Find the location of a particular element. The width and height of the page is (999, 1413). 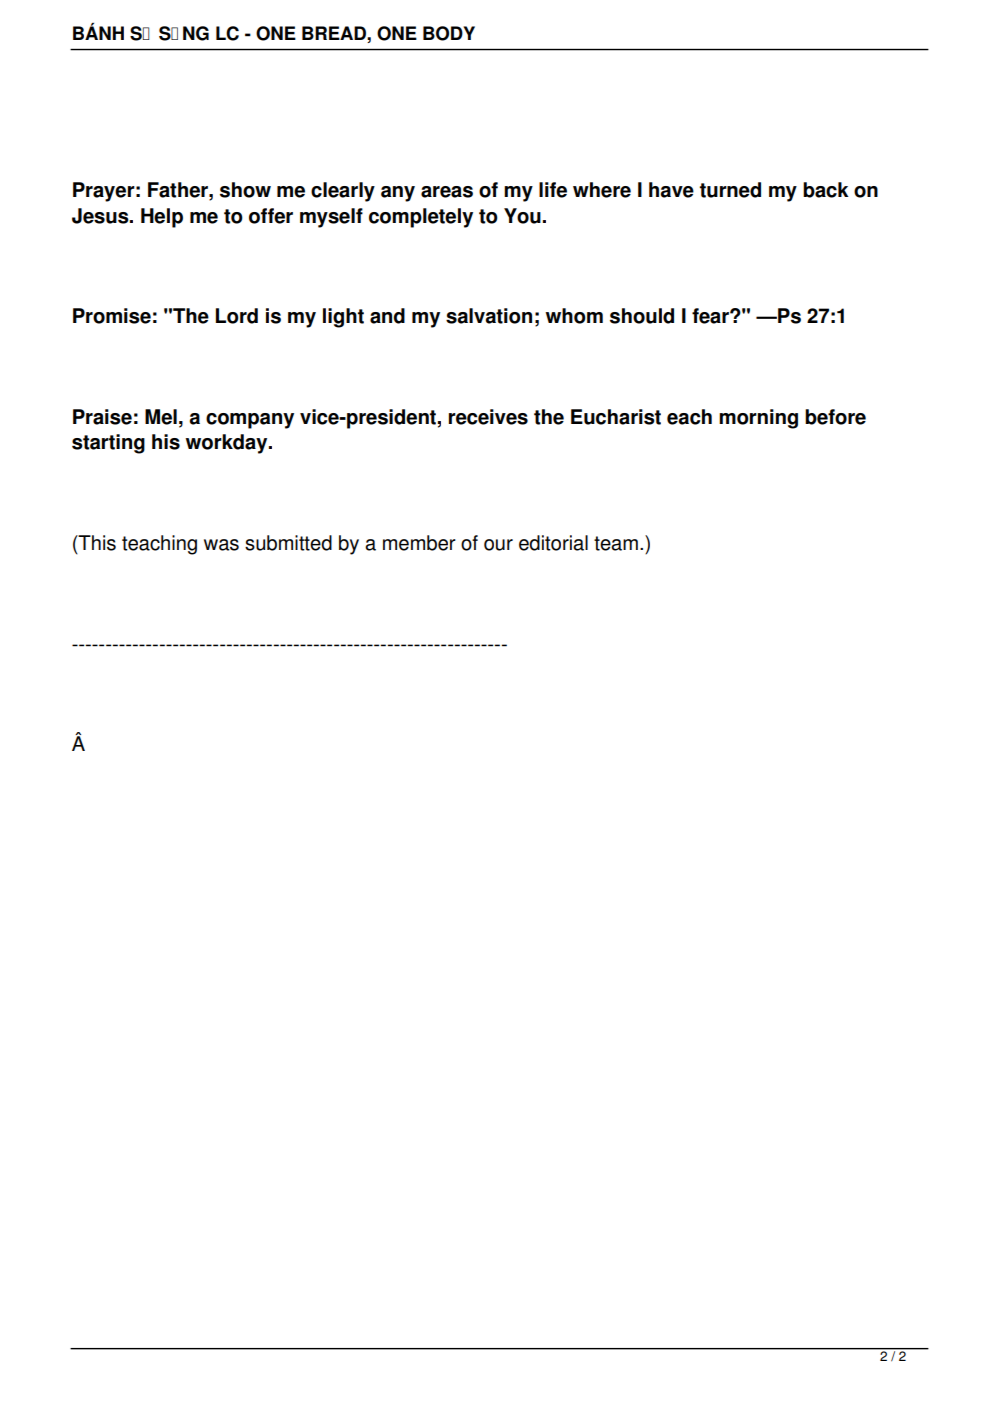

was is located at coordinates (221, 545).
